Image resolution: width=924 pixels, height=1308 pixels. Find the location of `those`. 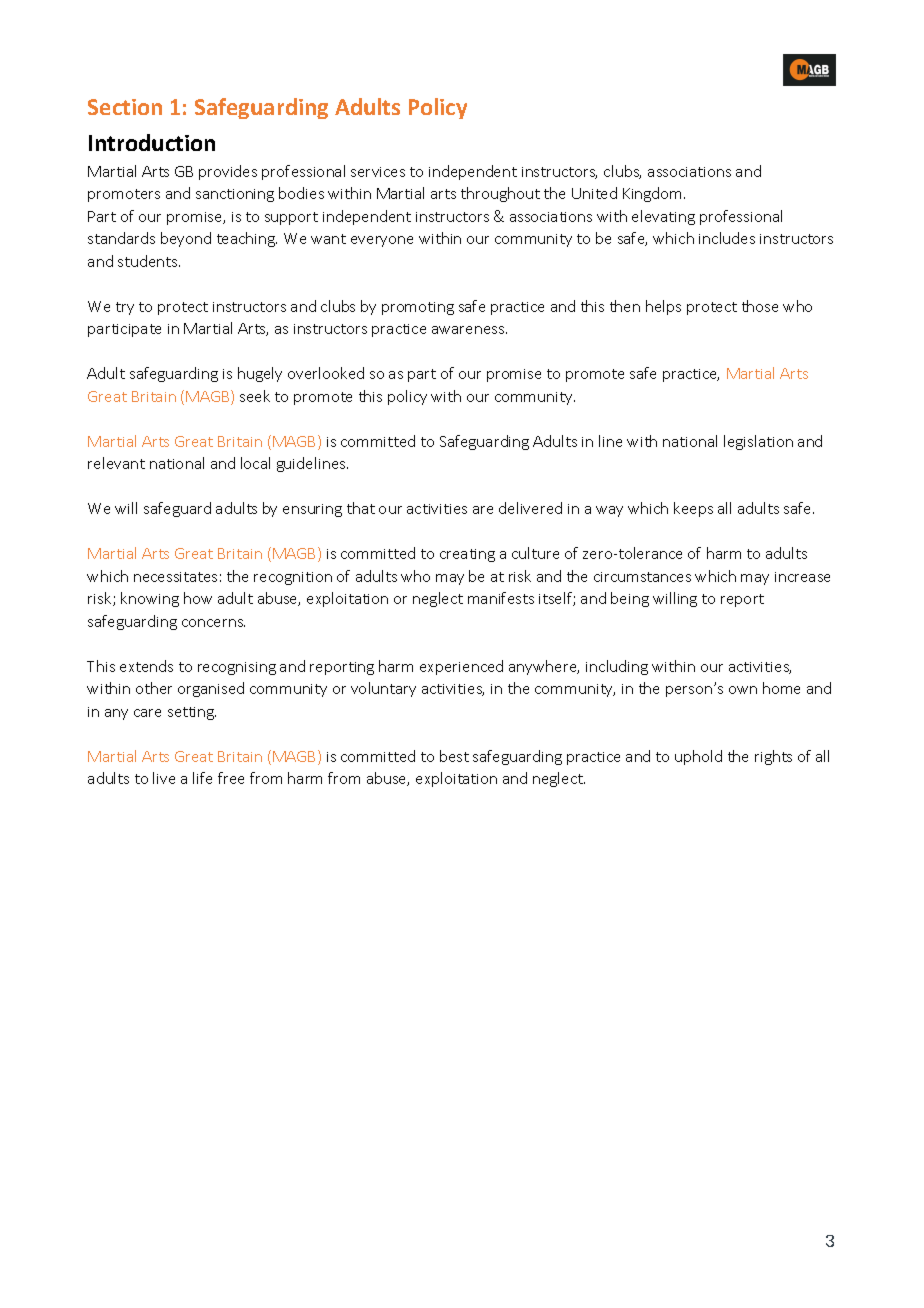

those is located at coordinates (760, 306).
